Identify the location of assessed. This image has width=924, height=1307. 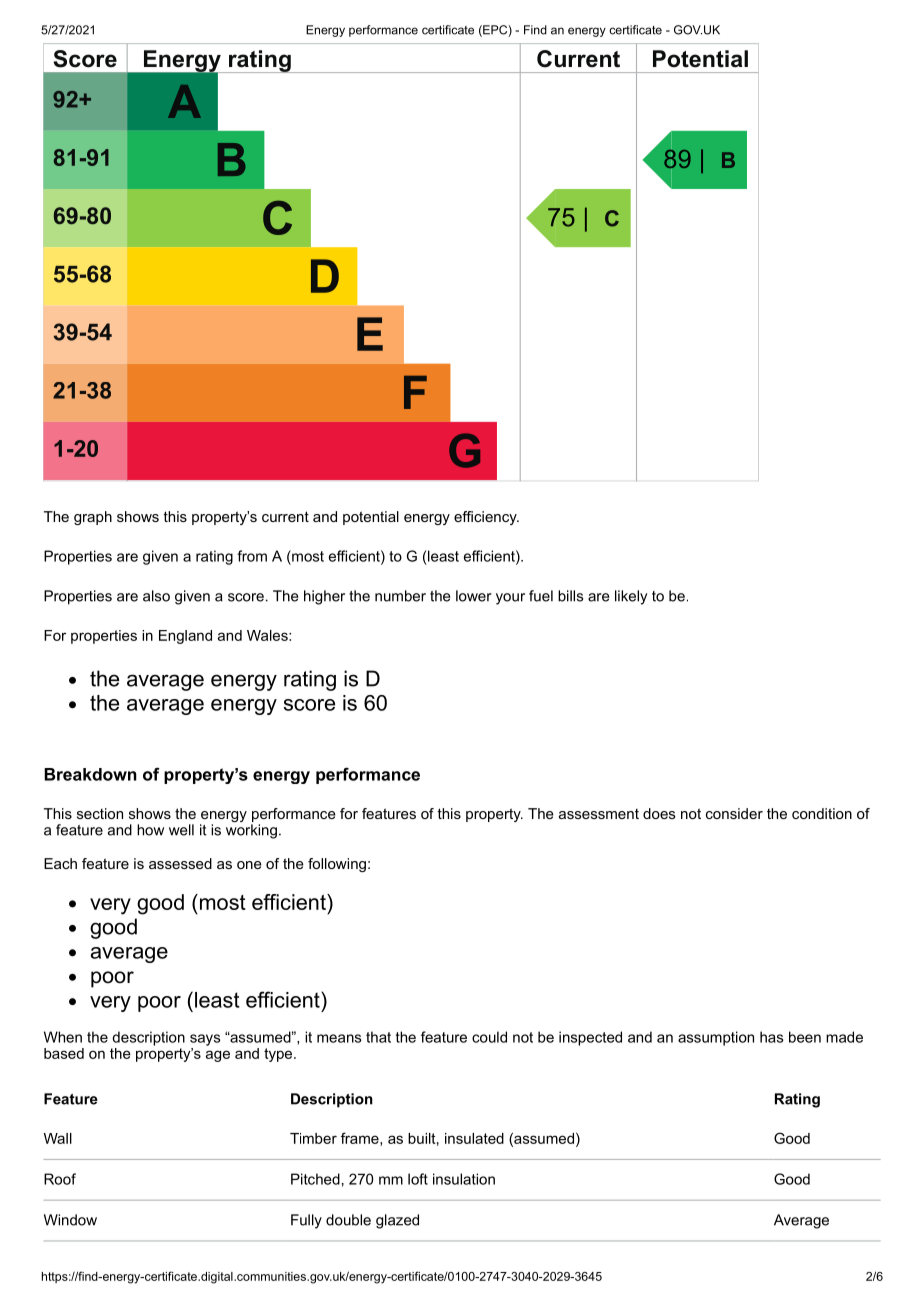
(180, 863).
